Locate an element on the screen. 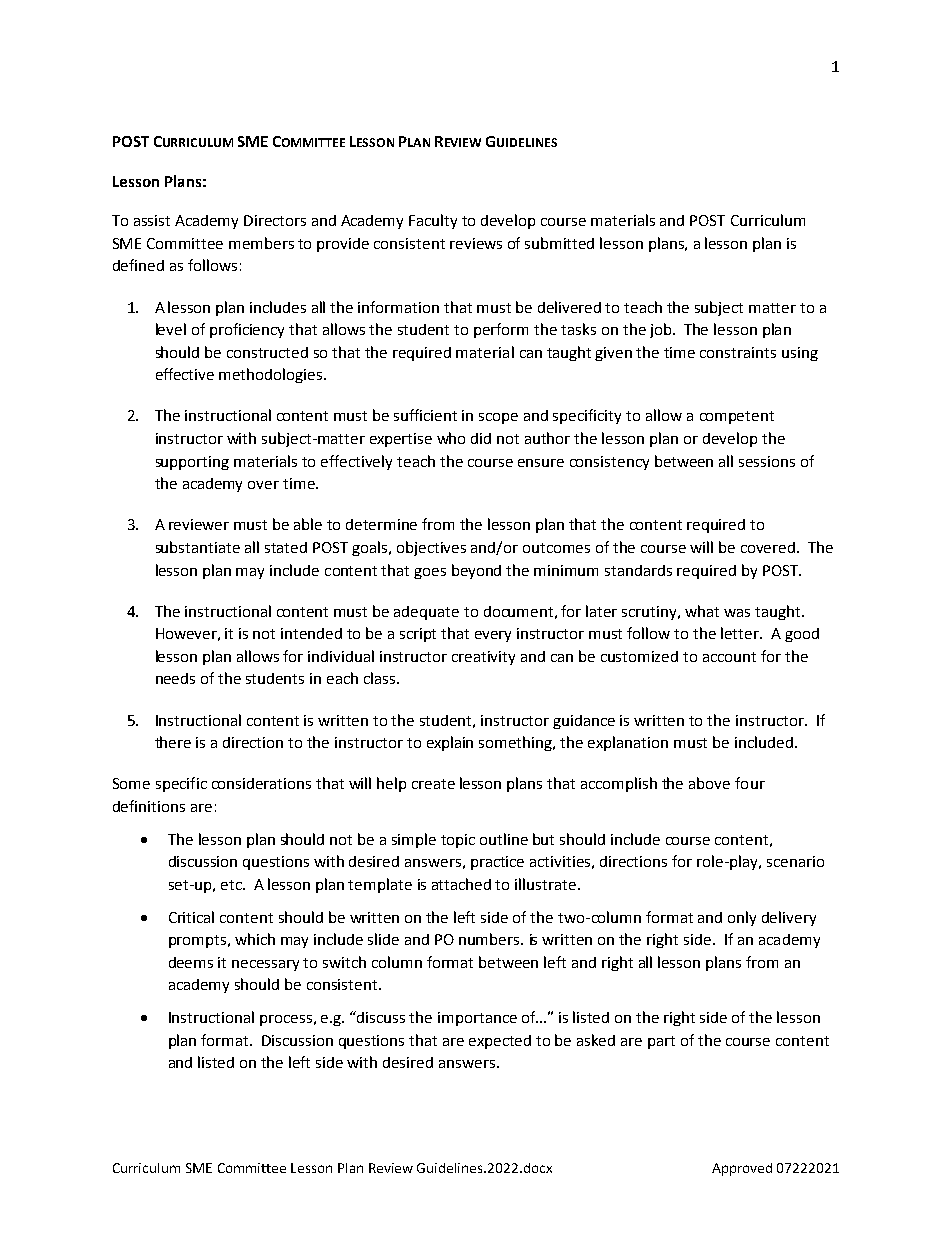 This screenshot has width=952, height=1233. necessary is located at coordinates (265, 965).
